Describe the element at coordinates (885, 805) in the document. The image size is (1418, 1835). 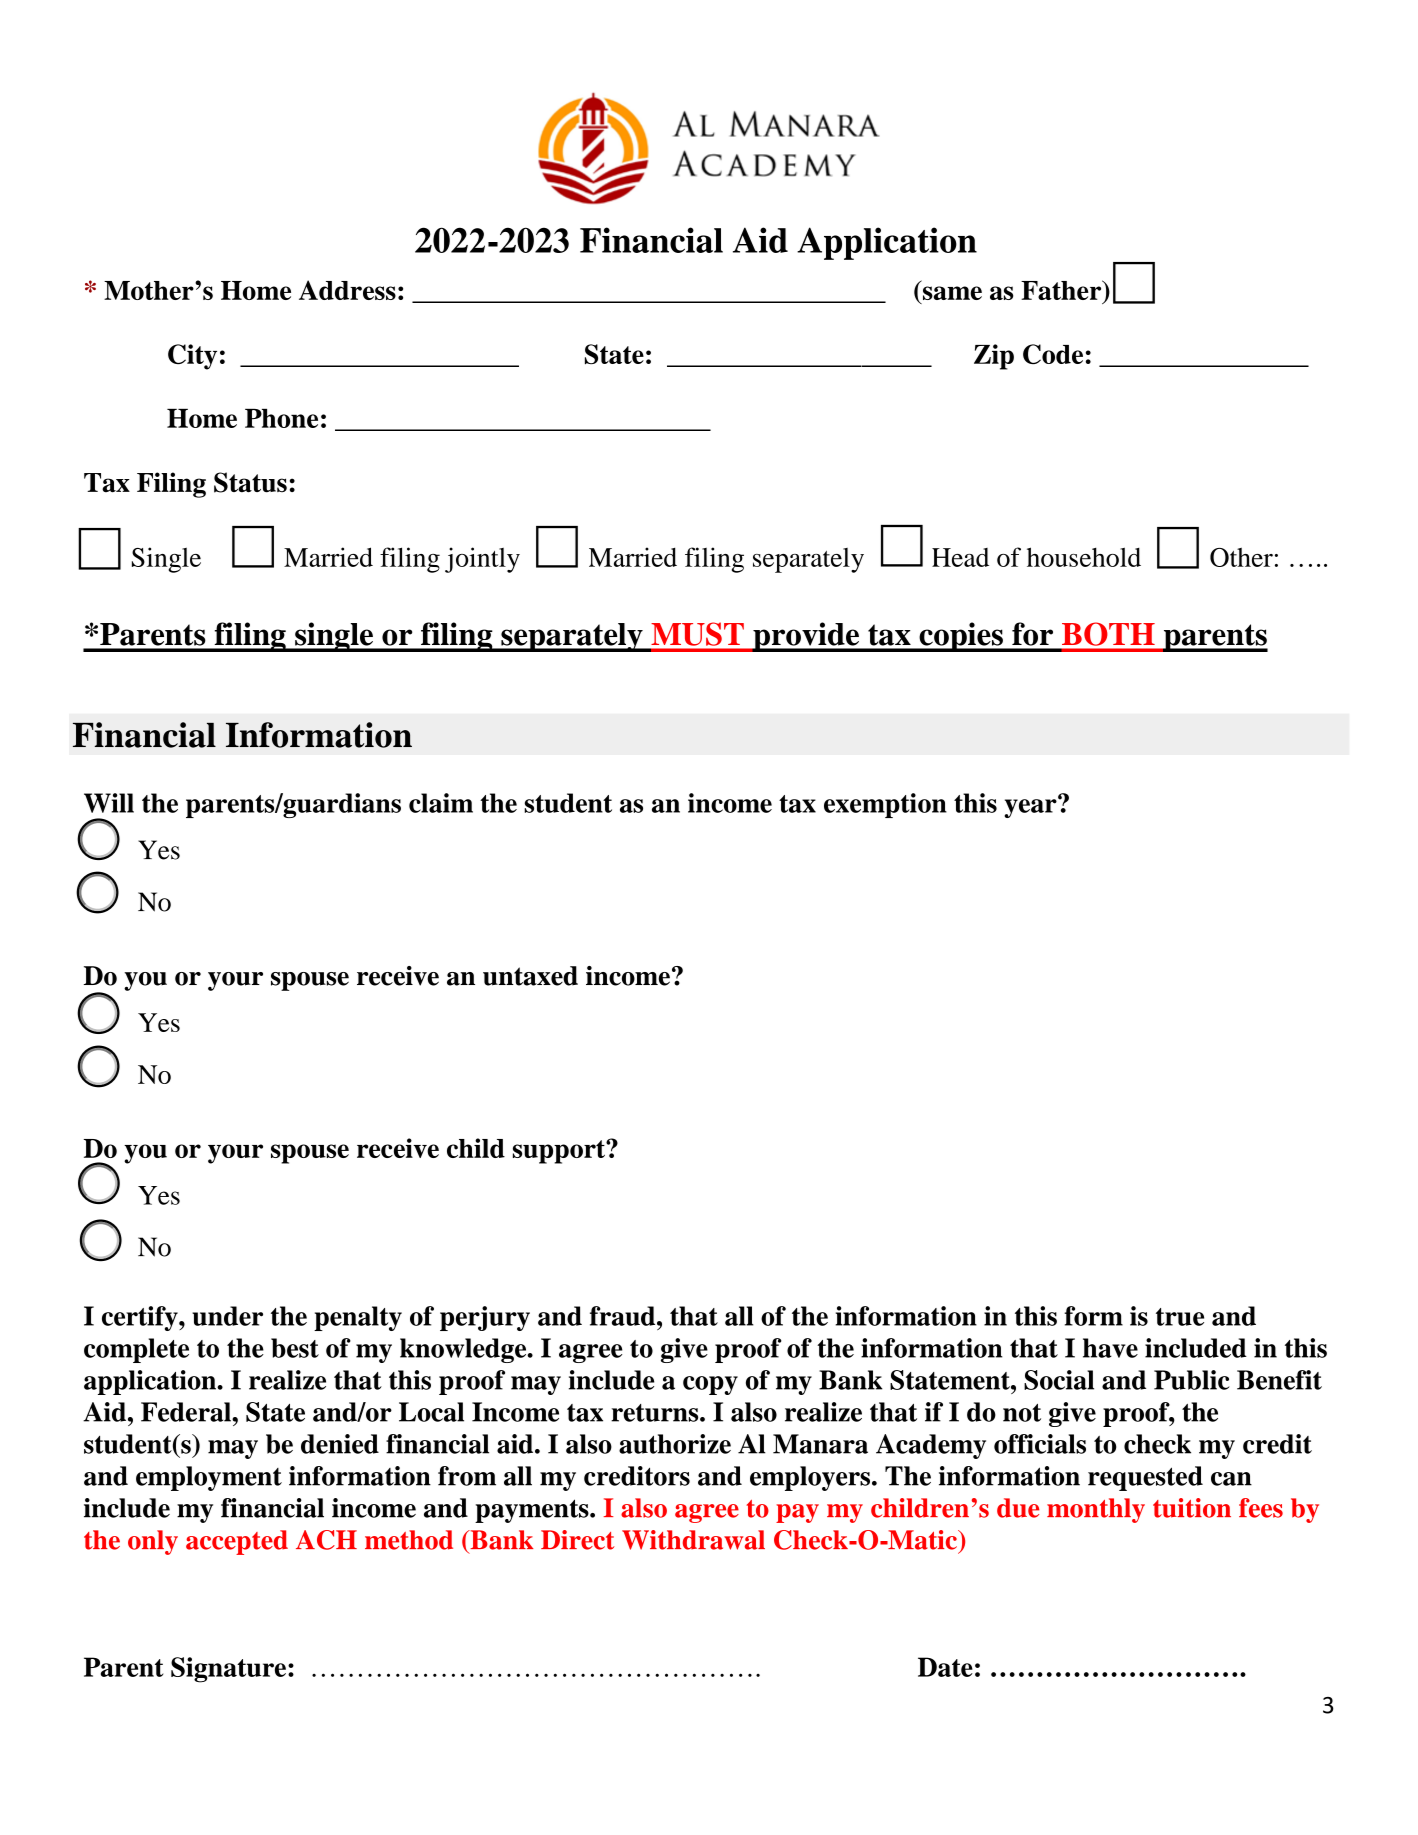
I see `exemption` at that location.
